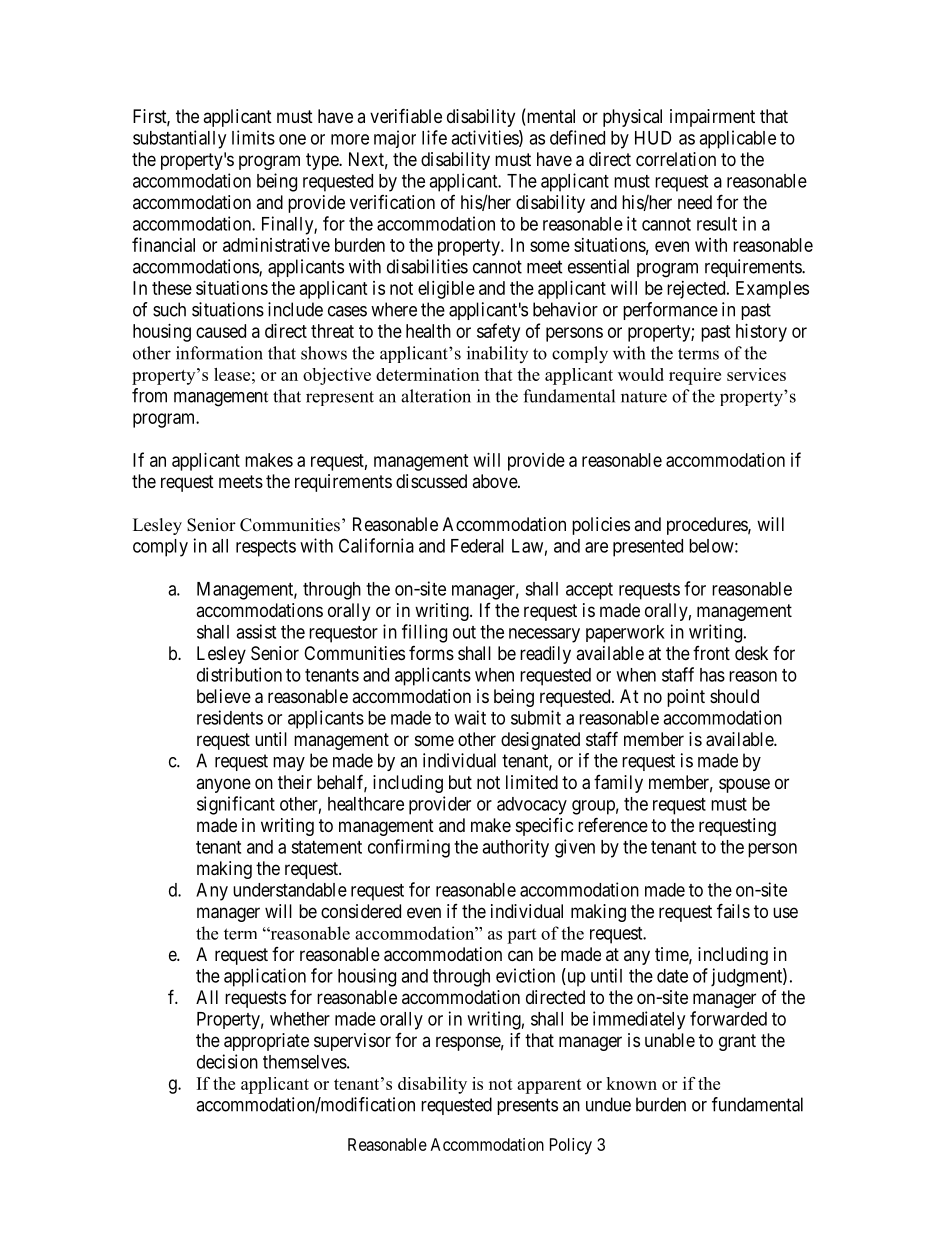 This page has height=1233, width=952. I want to click on limits, so click(253, 137).
